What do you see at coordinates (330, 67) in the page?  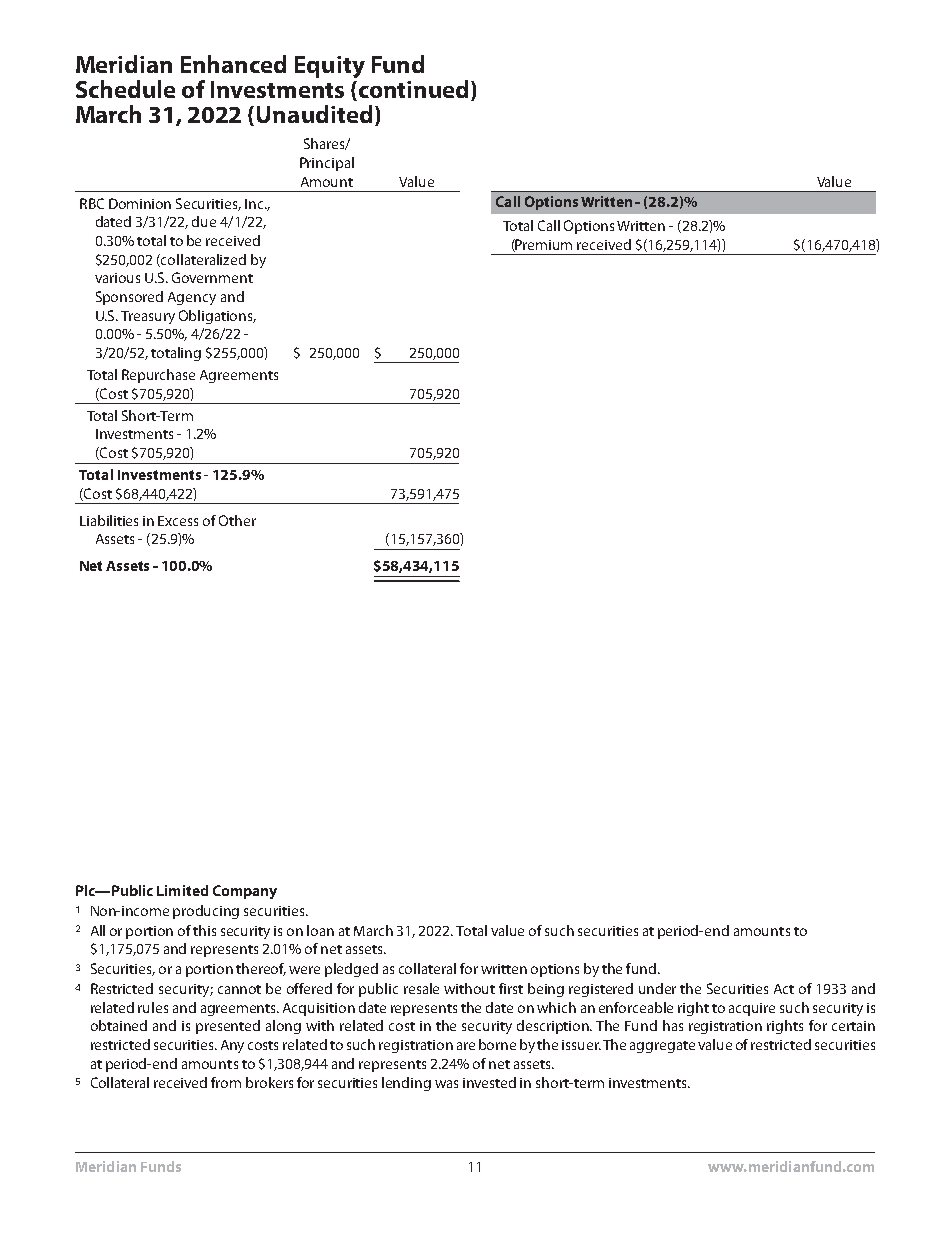 I see `Equity` at bounding box center [330, 67].
